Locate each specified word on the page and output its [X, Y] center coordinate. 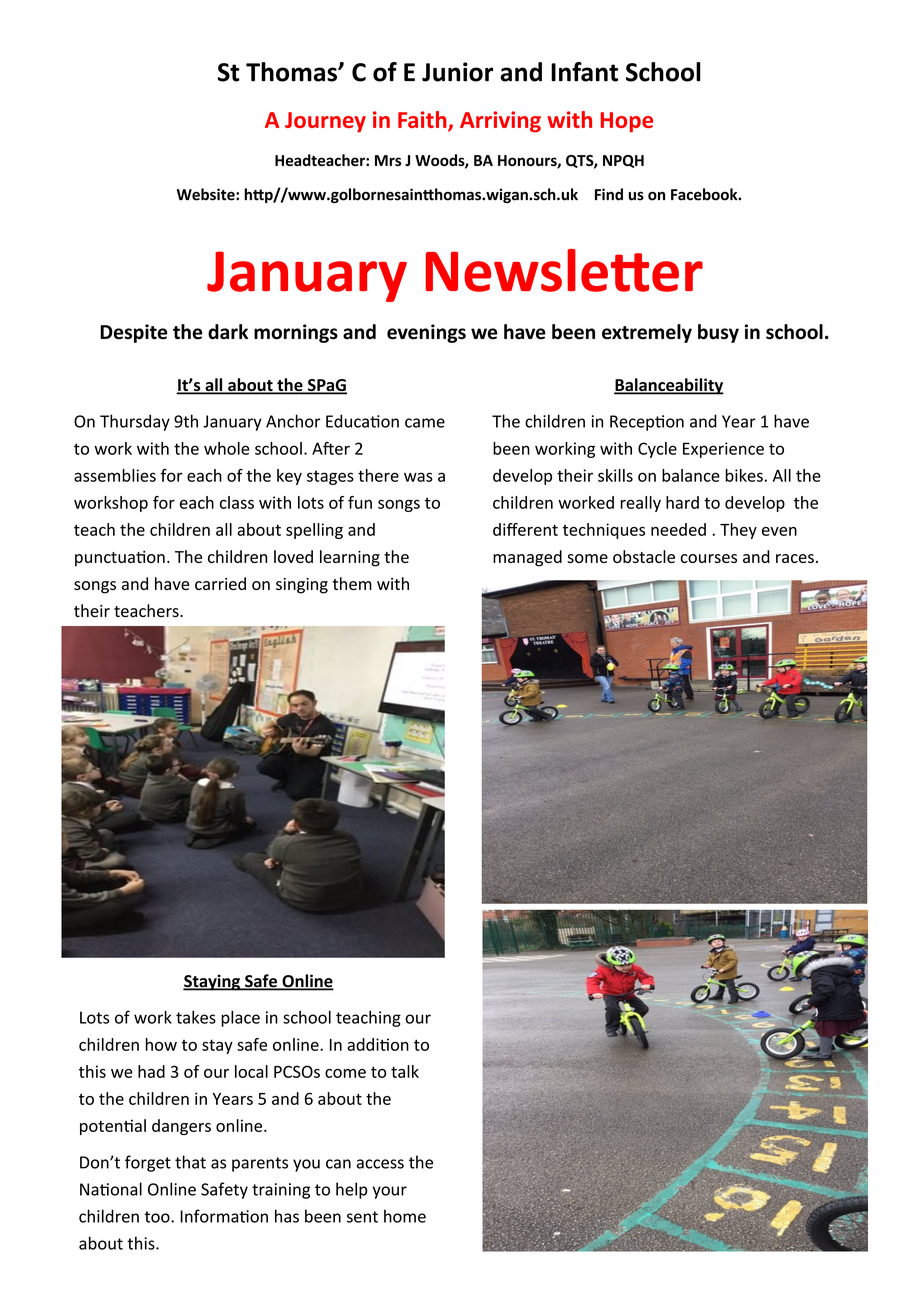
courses [708, 558]
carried [220, 583]
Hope [627, 122]
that [190, 1162]
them [352, 583]
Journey [325, 122]
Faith [423, 121]
